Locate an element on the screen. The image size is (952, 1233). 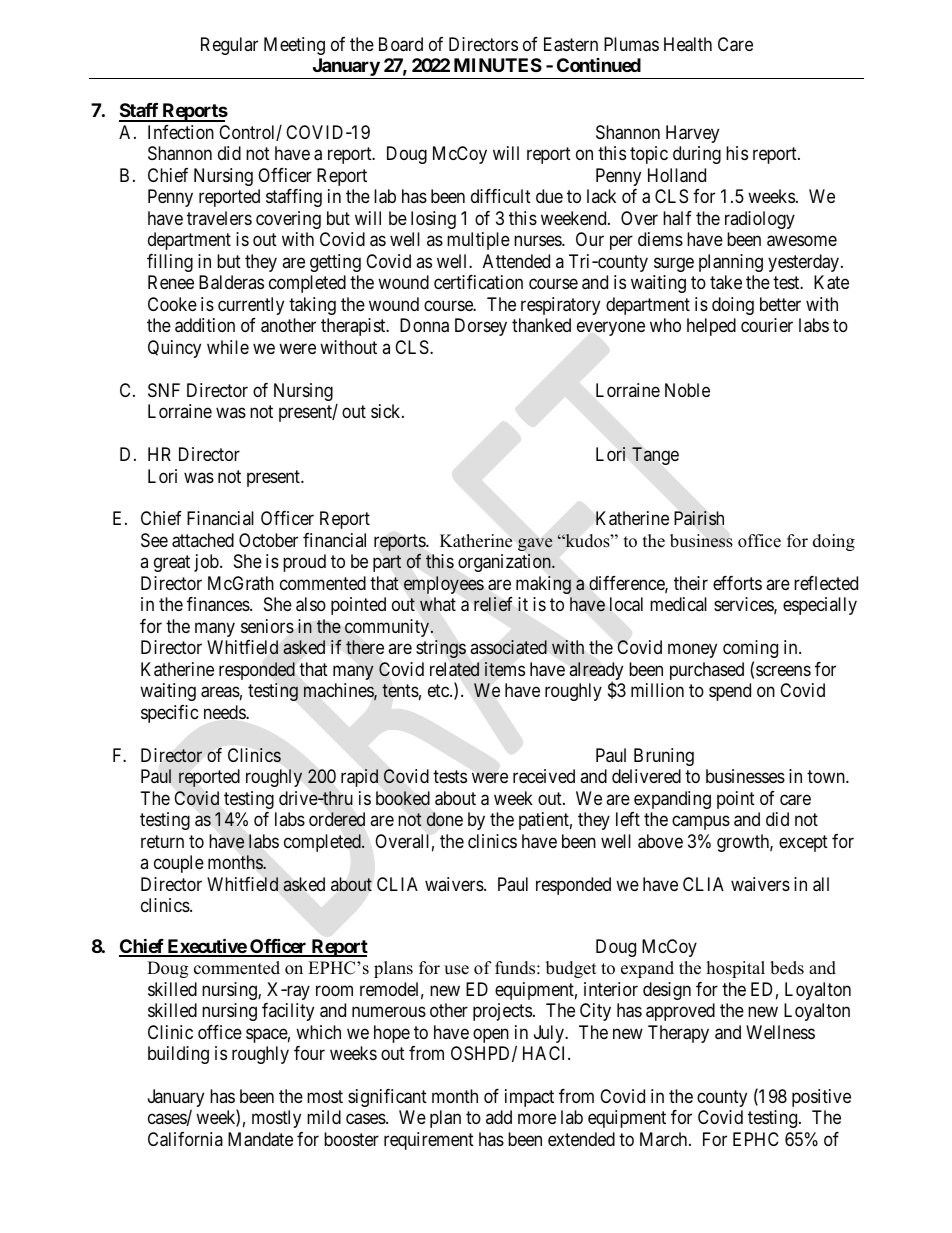
couple is located at coordinates (179, 864).
